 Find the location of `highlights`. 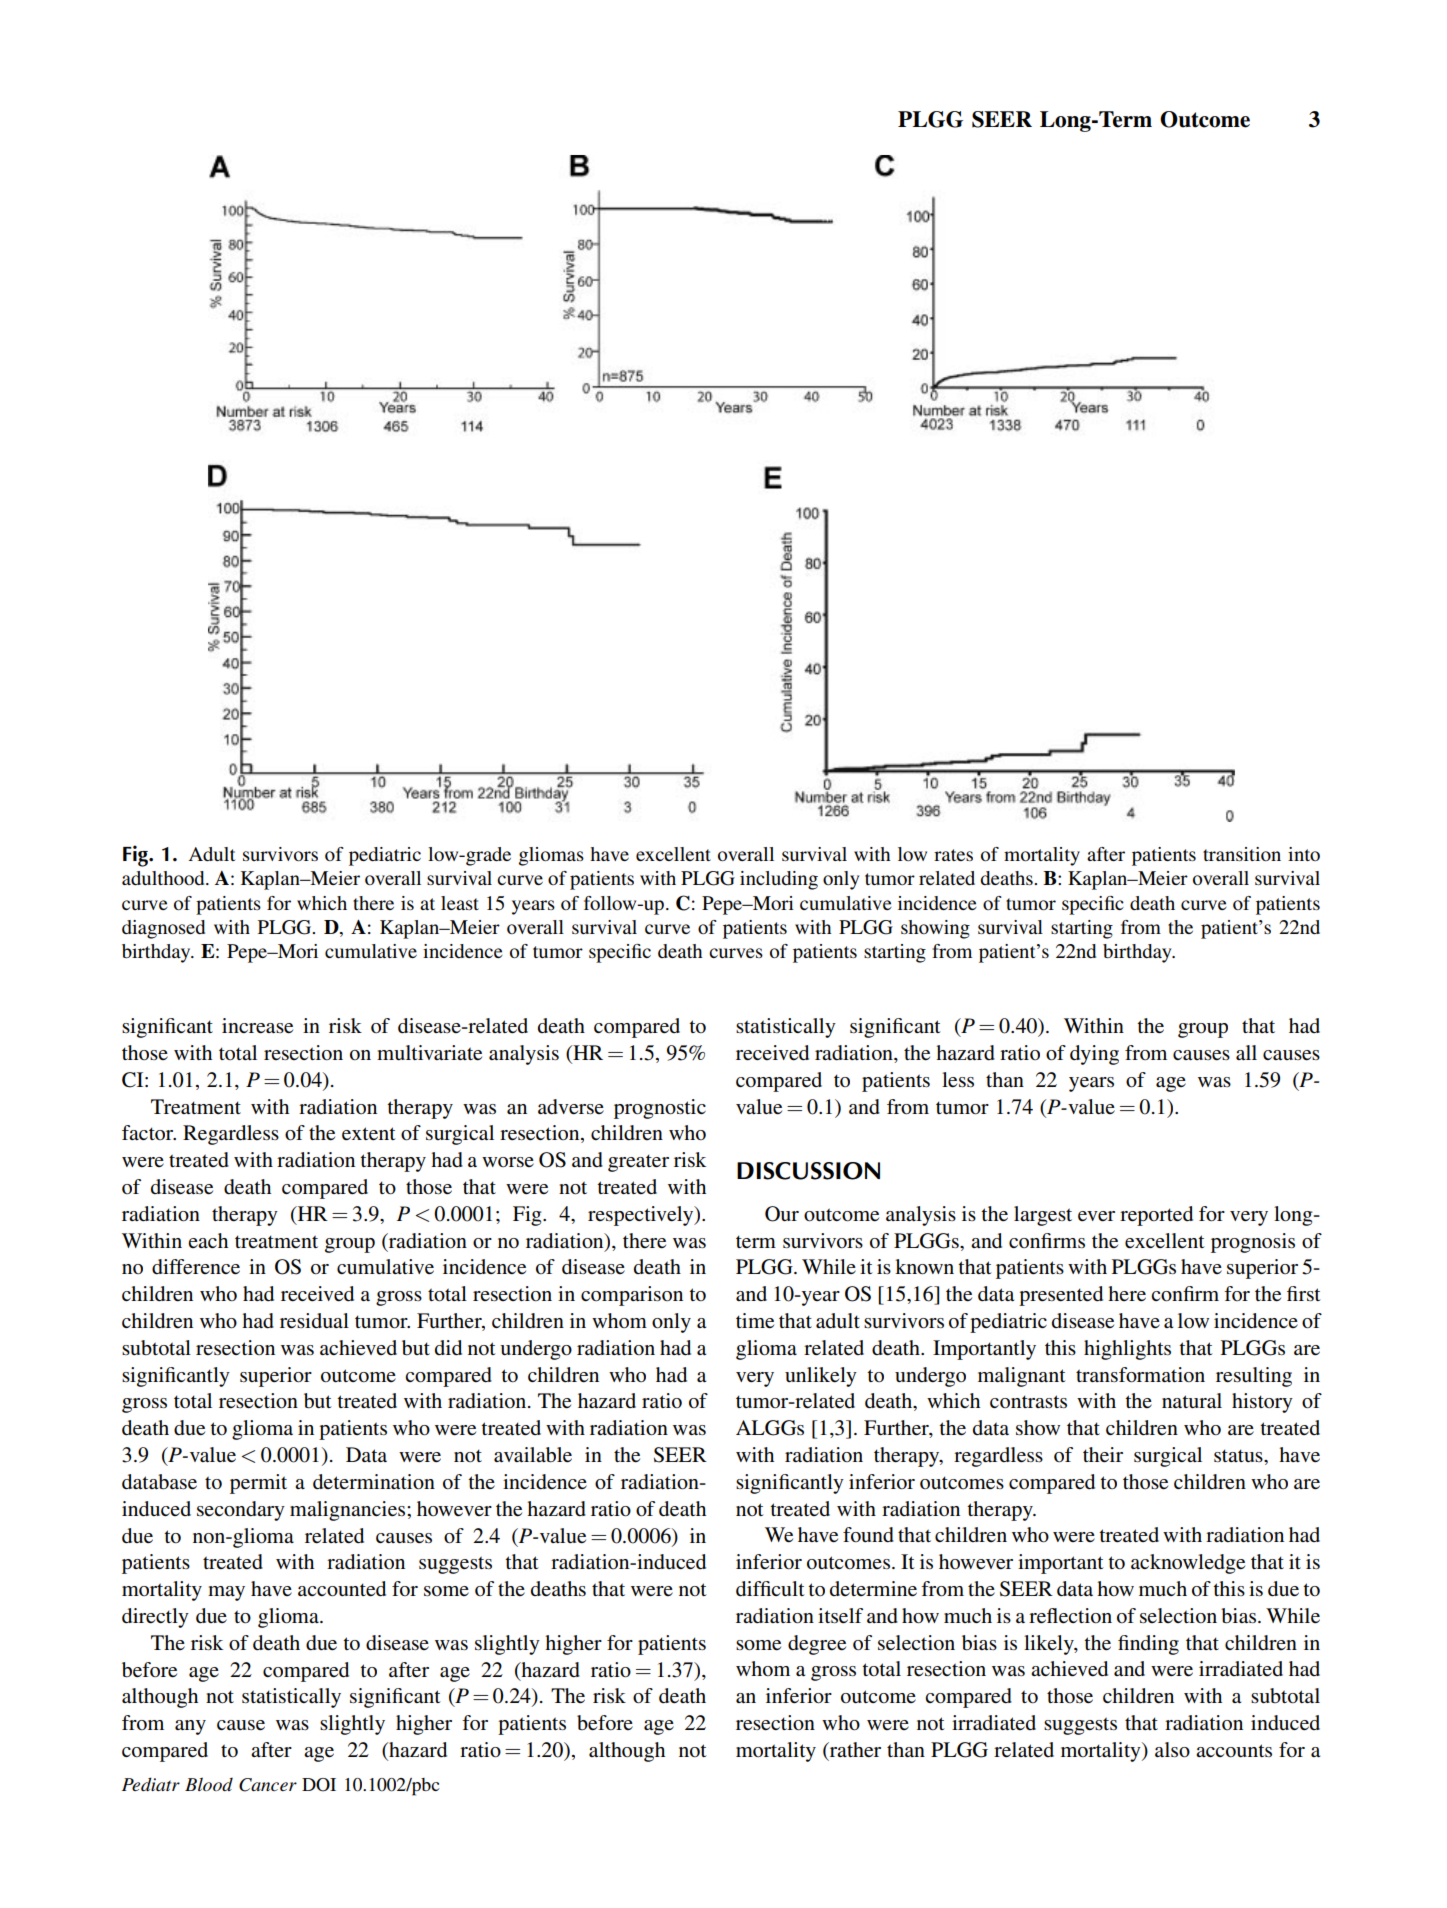

highlights is located at coordinates (1127, 1350).
